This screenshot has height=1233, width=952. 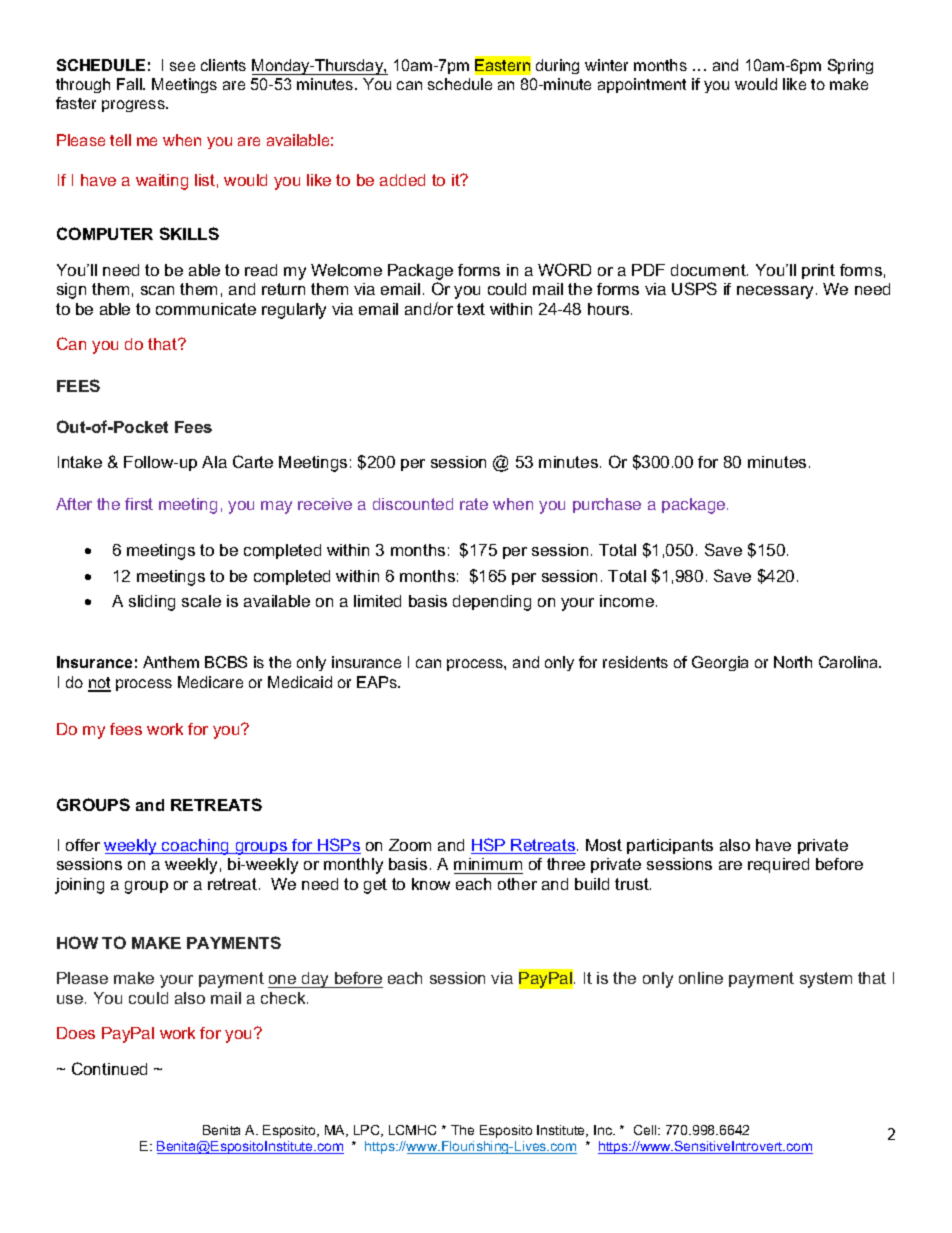 What do you see at coordinates (850, 66) in the screenshot?
I see `Spring` at bounding box center [850, 66].
